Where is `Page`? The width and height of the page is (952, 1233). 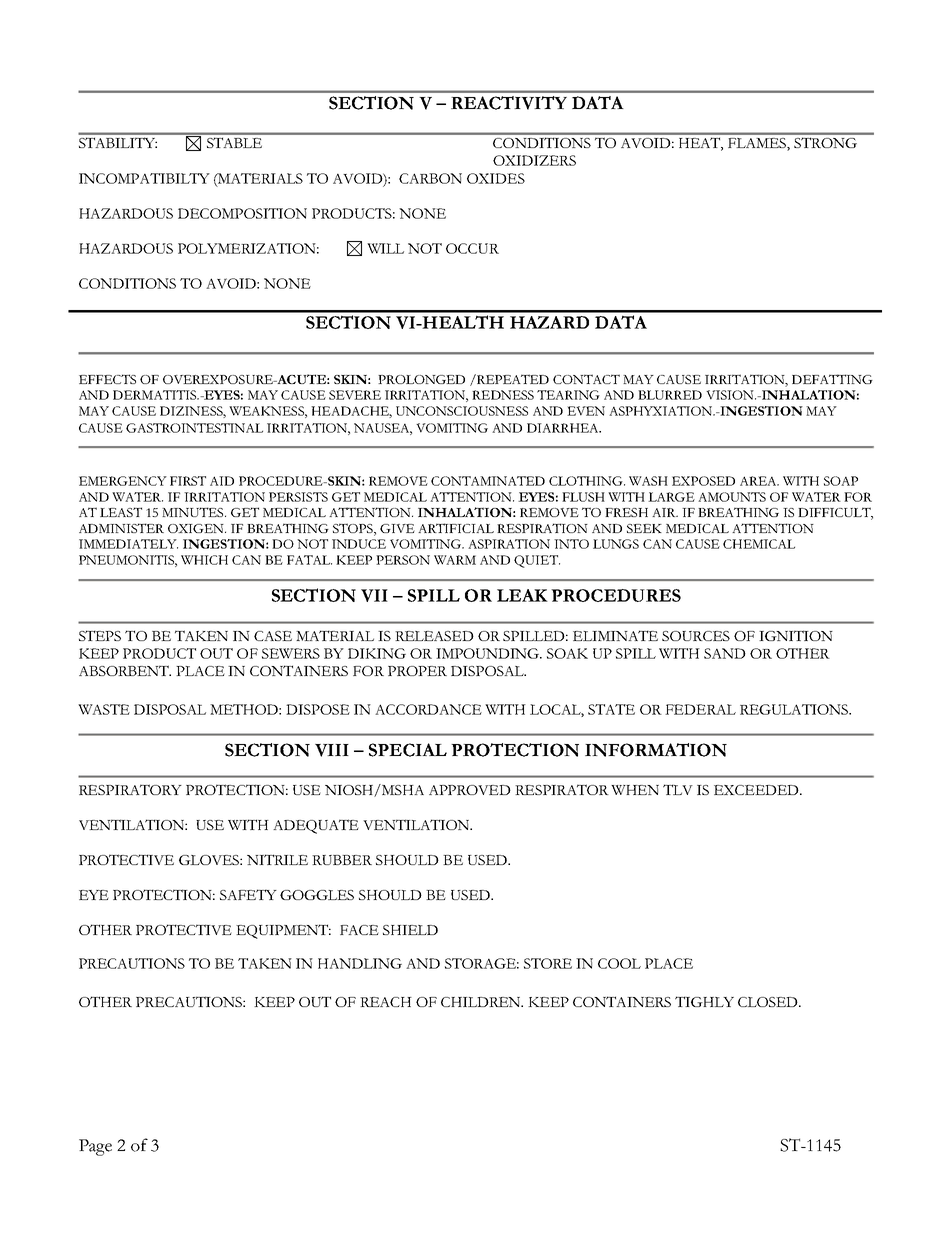 Page is located at coordinates (95, 1147).
